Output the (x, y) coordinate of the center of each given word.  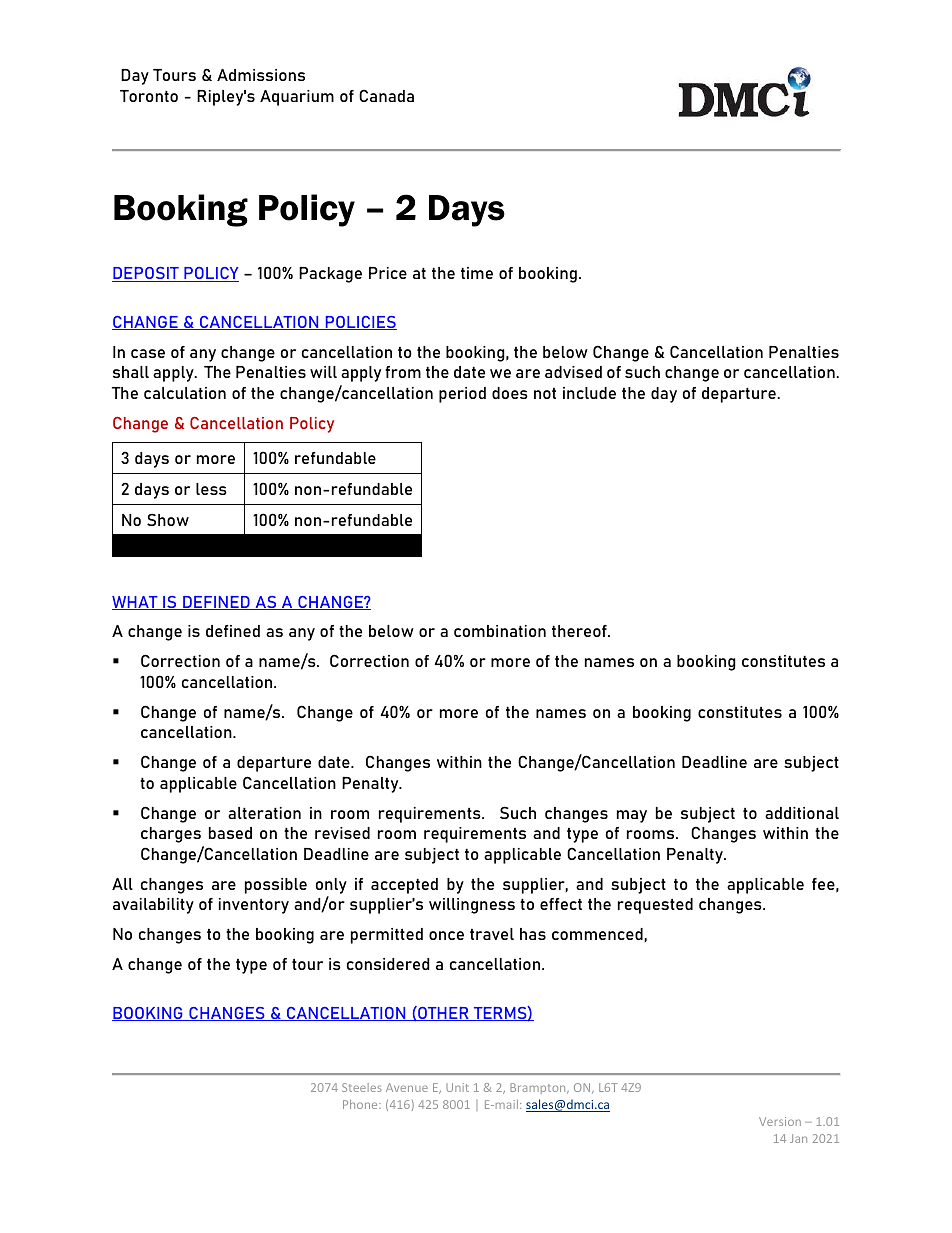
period (462, 395)
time (477, 273)
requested (655, 906)
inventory (254, 906)
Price (388, 272)
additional (802, 813)
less (211, 489)
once (446, 935)
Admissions (261, 75)
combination (500, 631)
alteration (264, 813)
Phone (361, 1104)
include (589, 393)
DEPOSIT (146, 274)
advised (573, 372)
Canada (386, 95)
